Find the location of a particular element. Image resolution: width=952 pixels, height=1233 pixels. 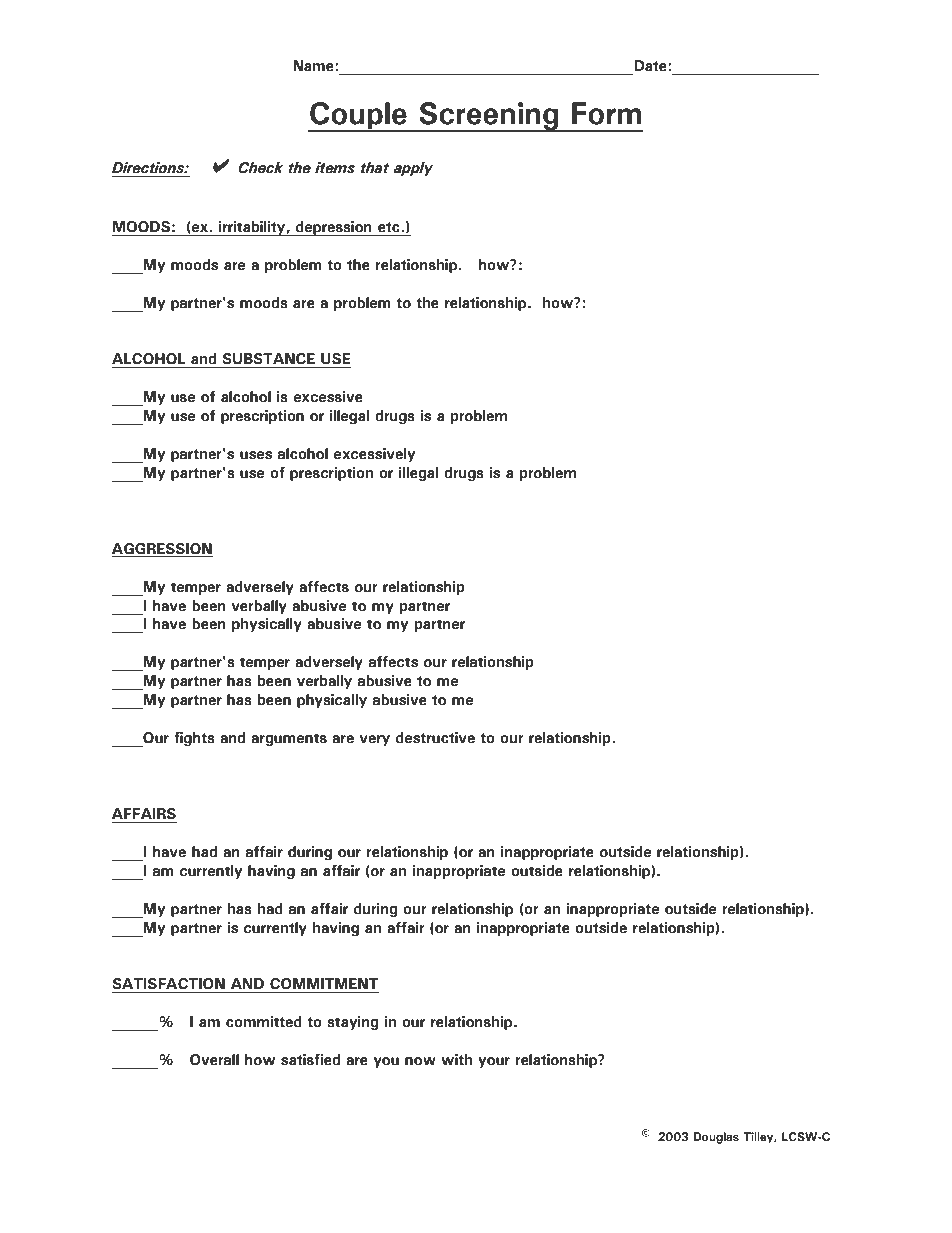

apply is located at coordinates (413, 169).
